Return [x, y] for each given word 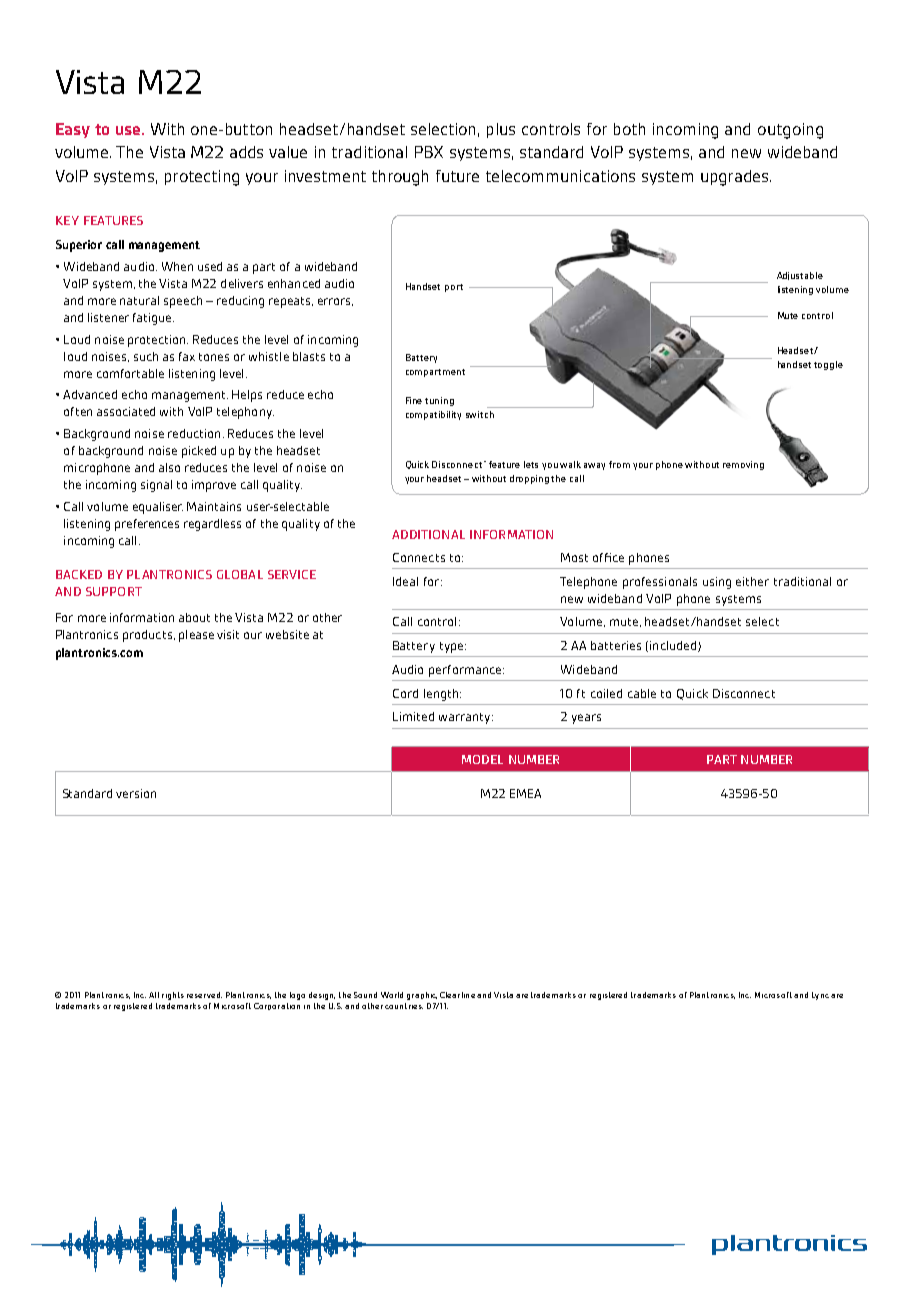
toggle [828, 365]
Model [482, 759]
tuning [439, 401]
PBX [429, 152]
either [752, 581]
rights [173, 996]
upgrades [736, 178]
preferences [147, 525]
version [136, 793]
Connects [419, 557]
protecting [202, 178]
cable [642, 693]
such [146, 356]
